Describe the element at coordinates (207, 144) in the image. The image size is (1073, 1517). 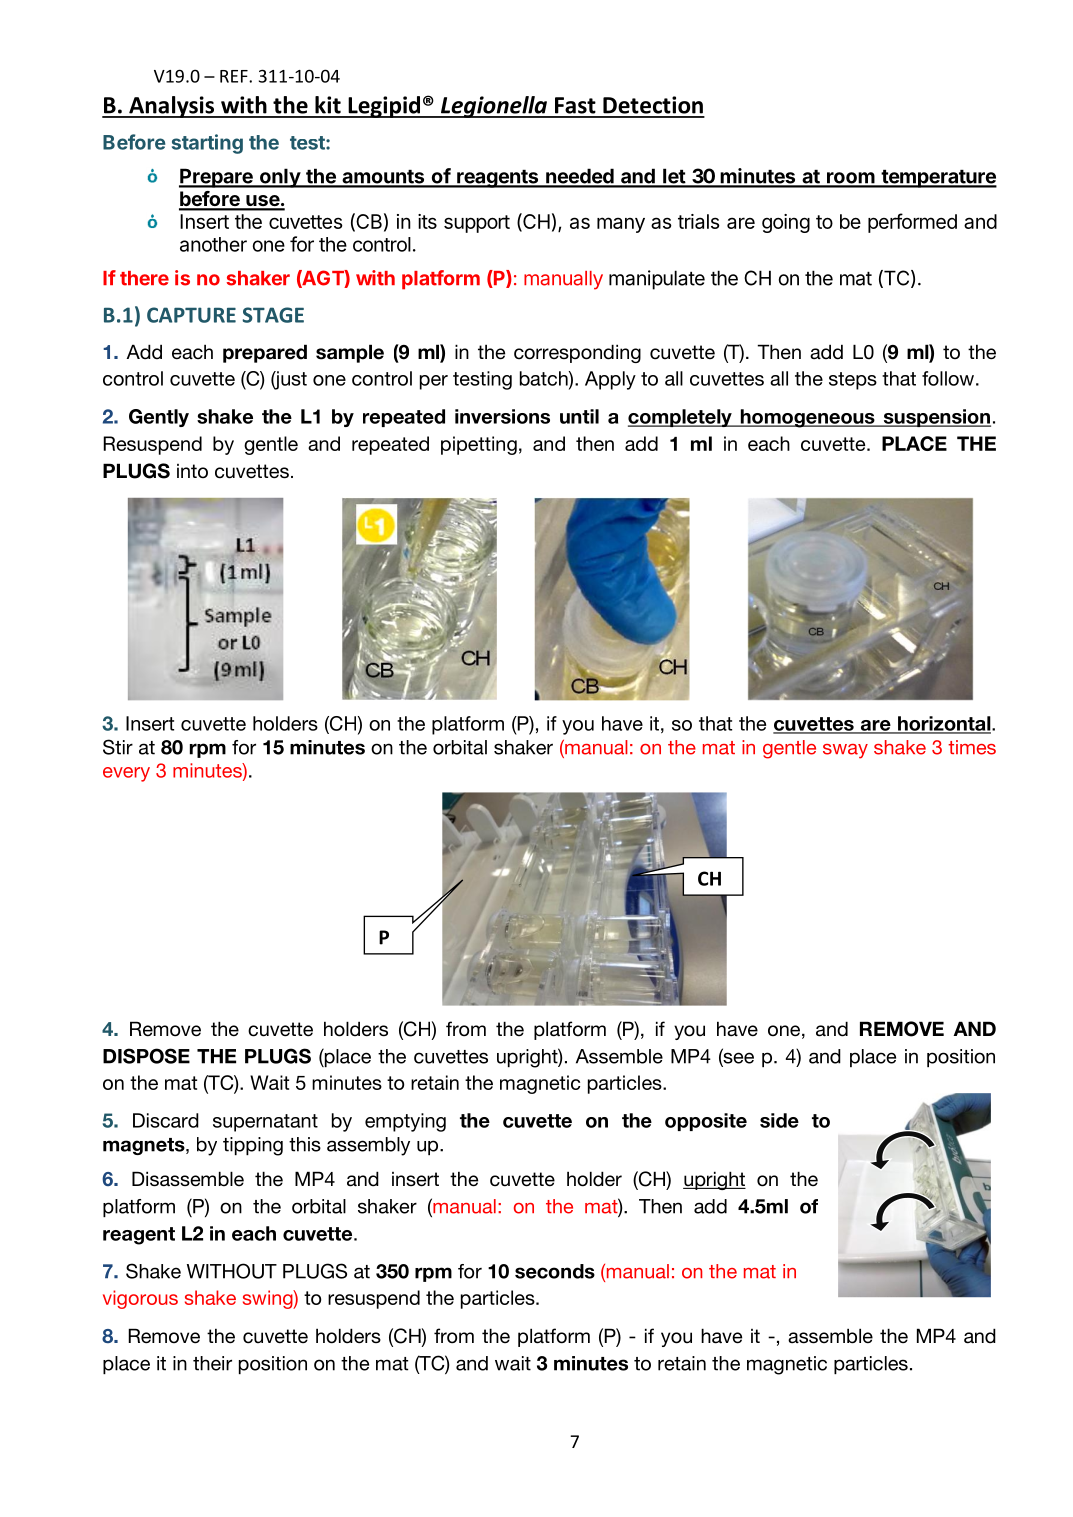
I see `starting` at that location.
